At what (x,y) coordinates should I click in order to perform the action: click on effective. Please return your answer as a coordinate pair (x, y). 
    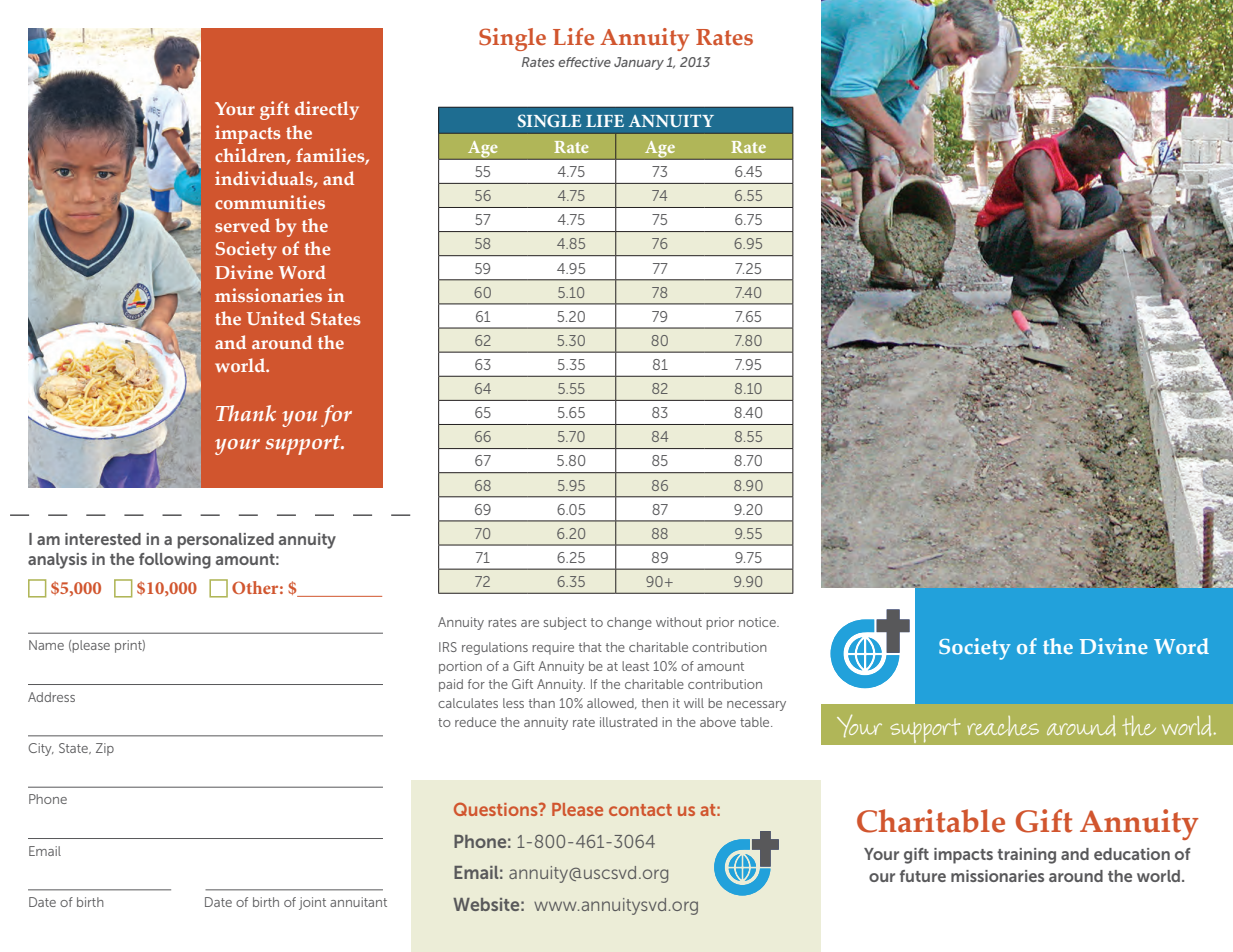
    Looking at the image, I should click on (584, 62).
